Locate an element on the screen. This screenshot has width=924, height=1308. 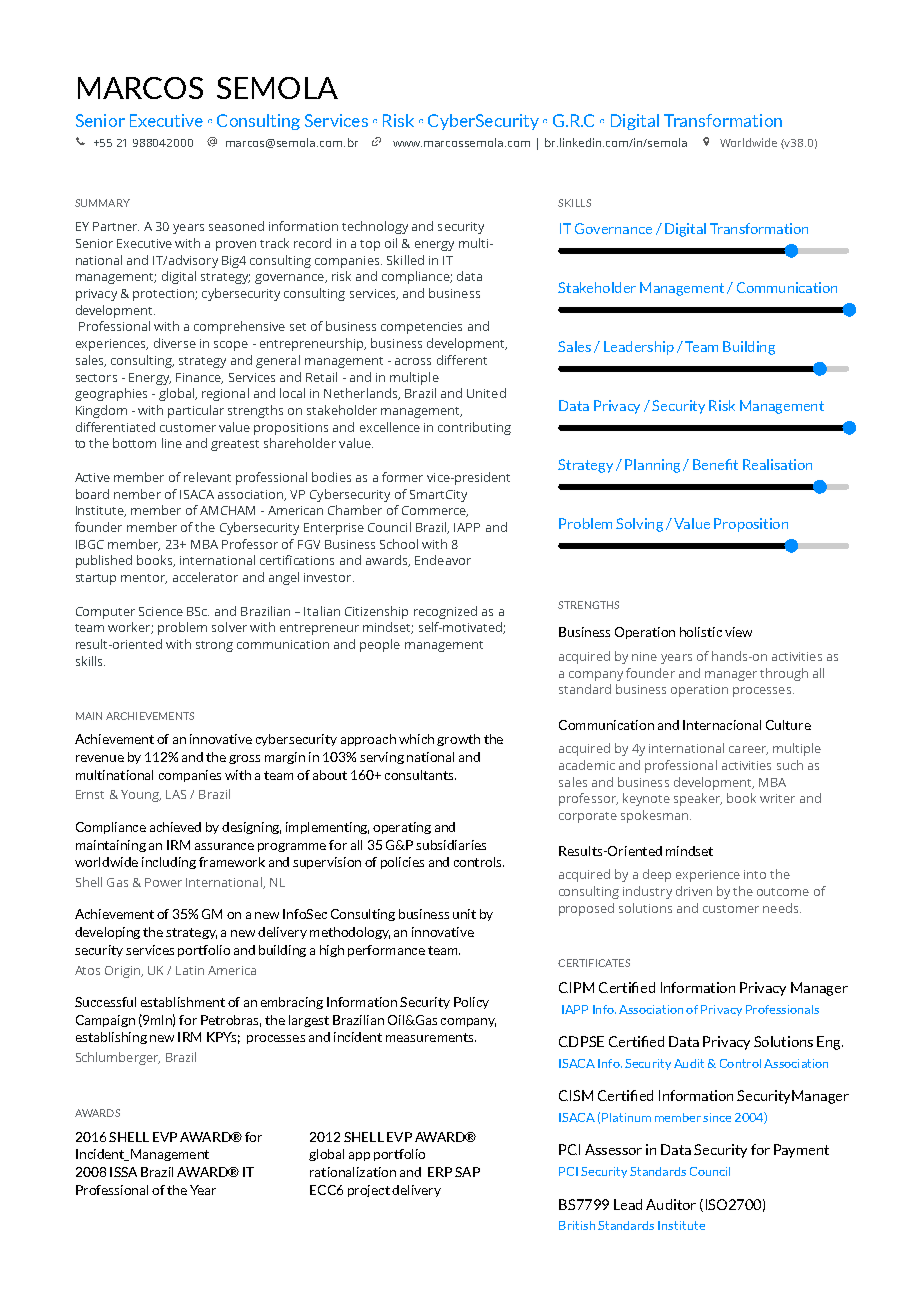
Partner is located at coordinates (116, 226).
